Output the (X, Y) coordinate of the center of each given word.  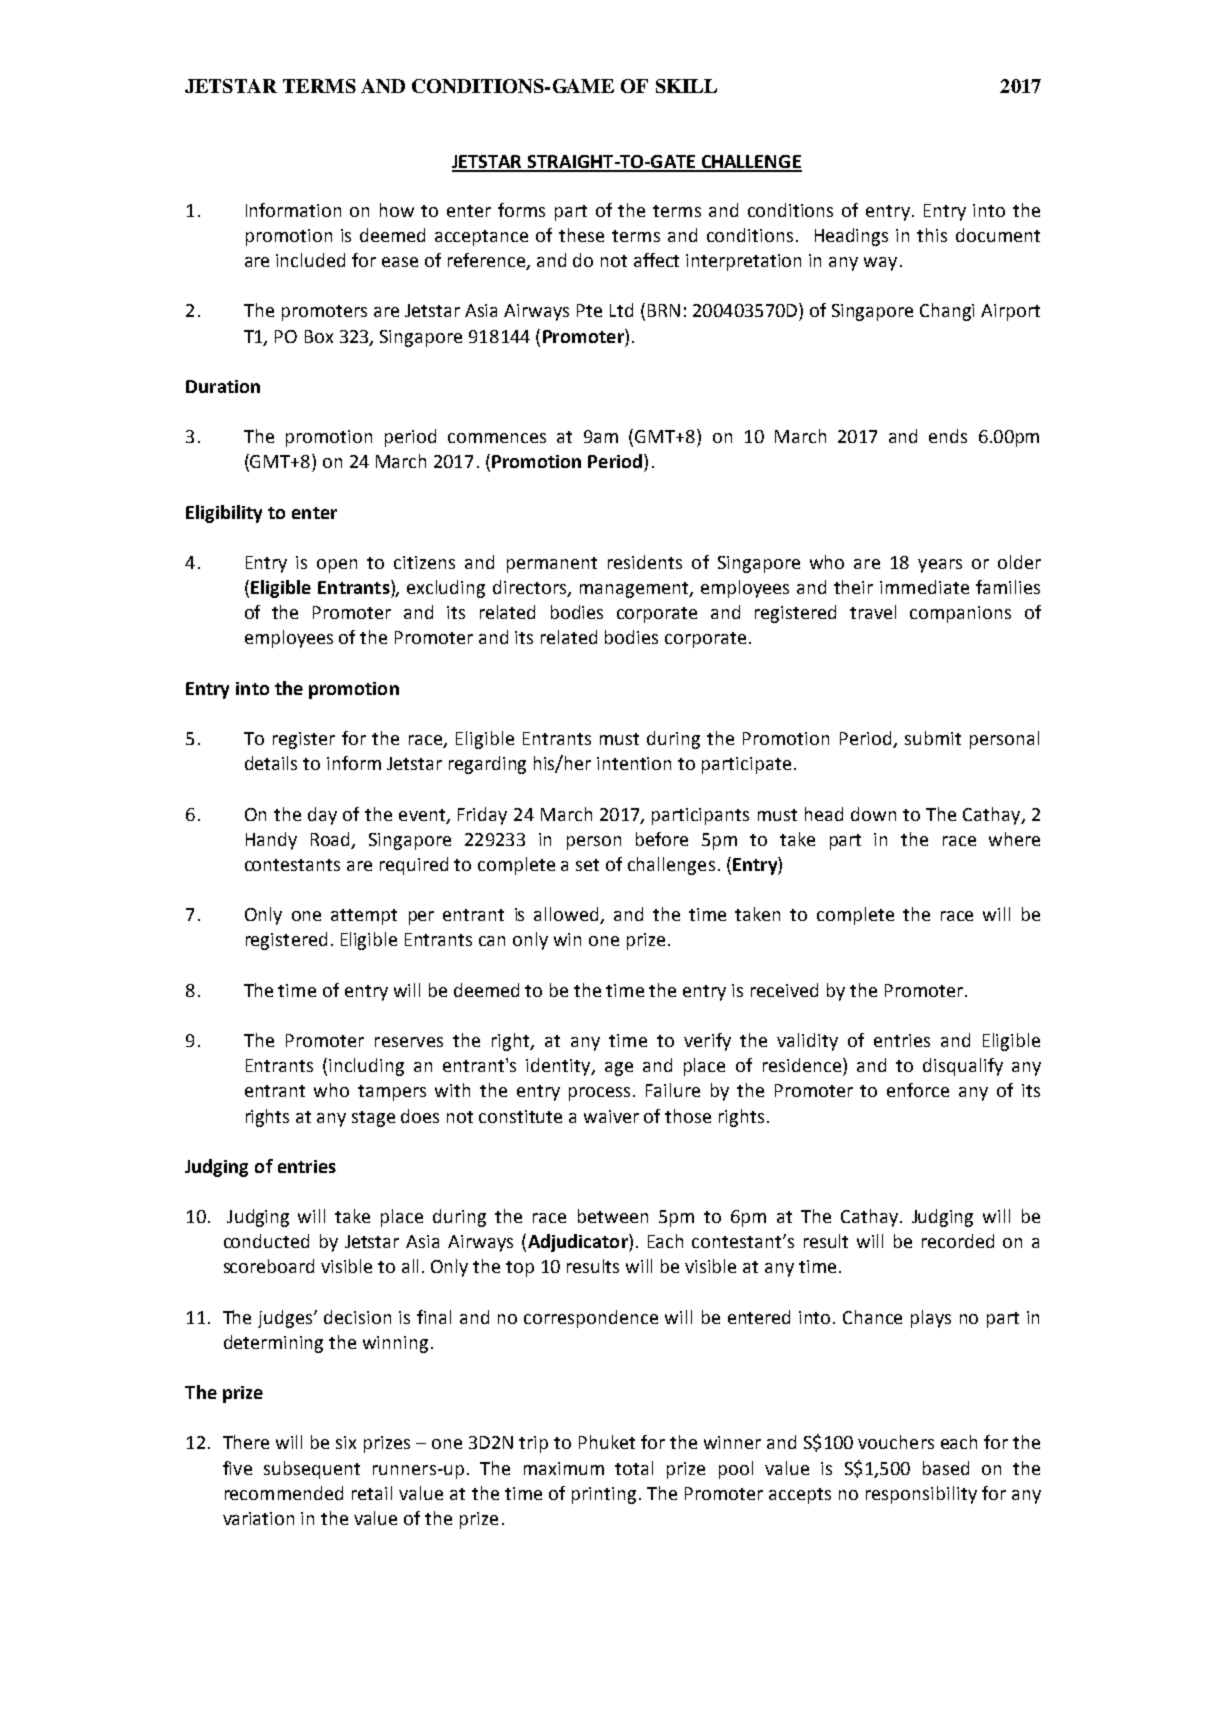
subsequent (312, 1470)
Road (332, 840)
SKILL (686, 86)
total (634, 1468)
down (873, 814)
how (397, 210)
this (932, 235)
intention (634, 763)
